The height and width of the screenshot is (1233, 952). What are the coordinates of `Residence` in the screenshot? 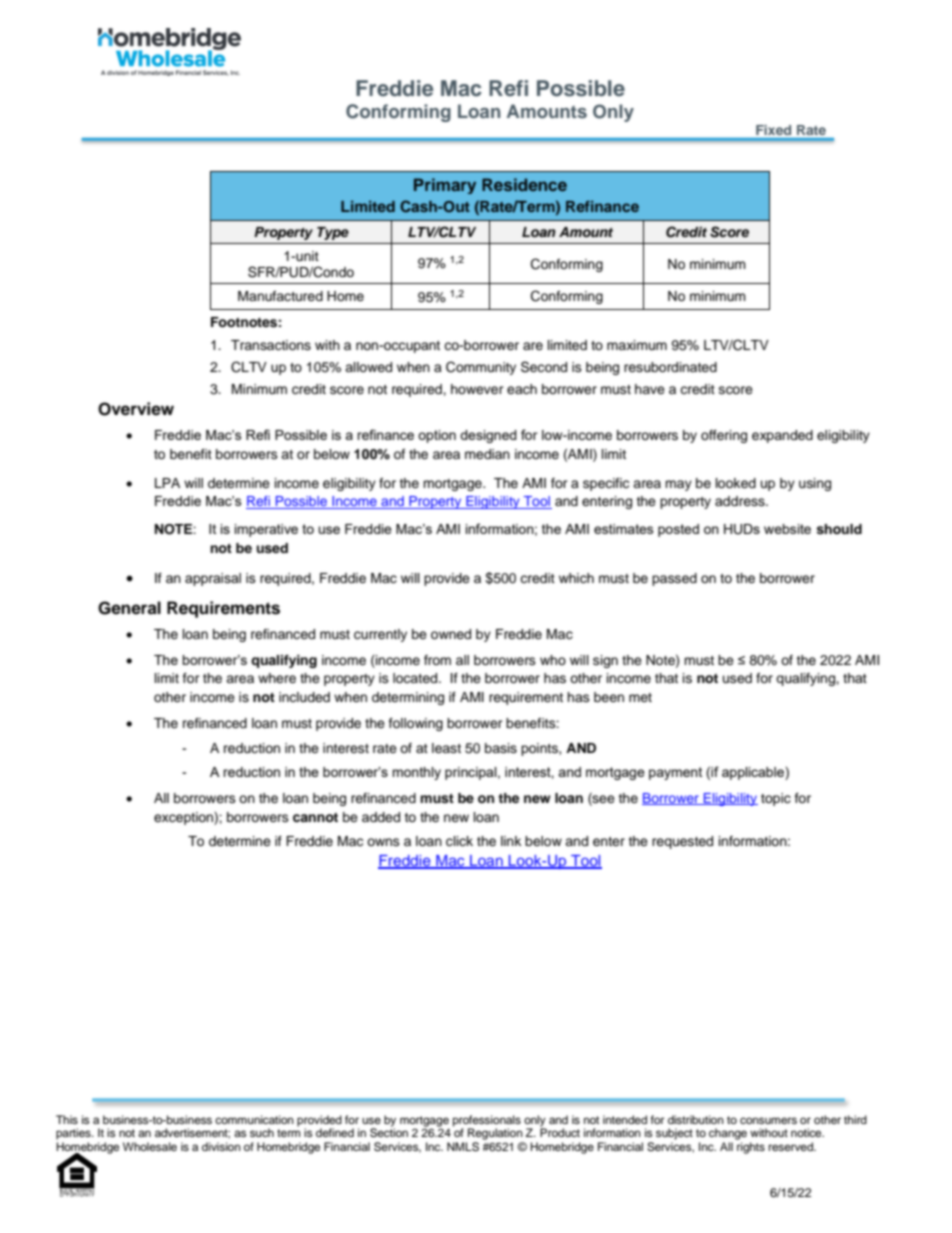 It's located at (524, 184).
